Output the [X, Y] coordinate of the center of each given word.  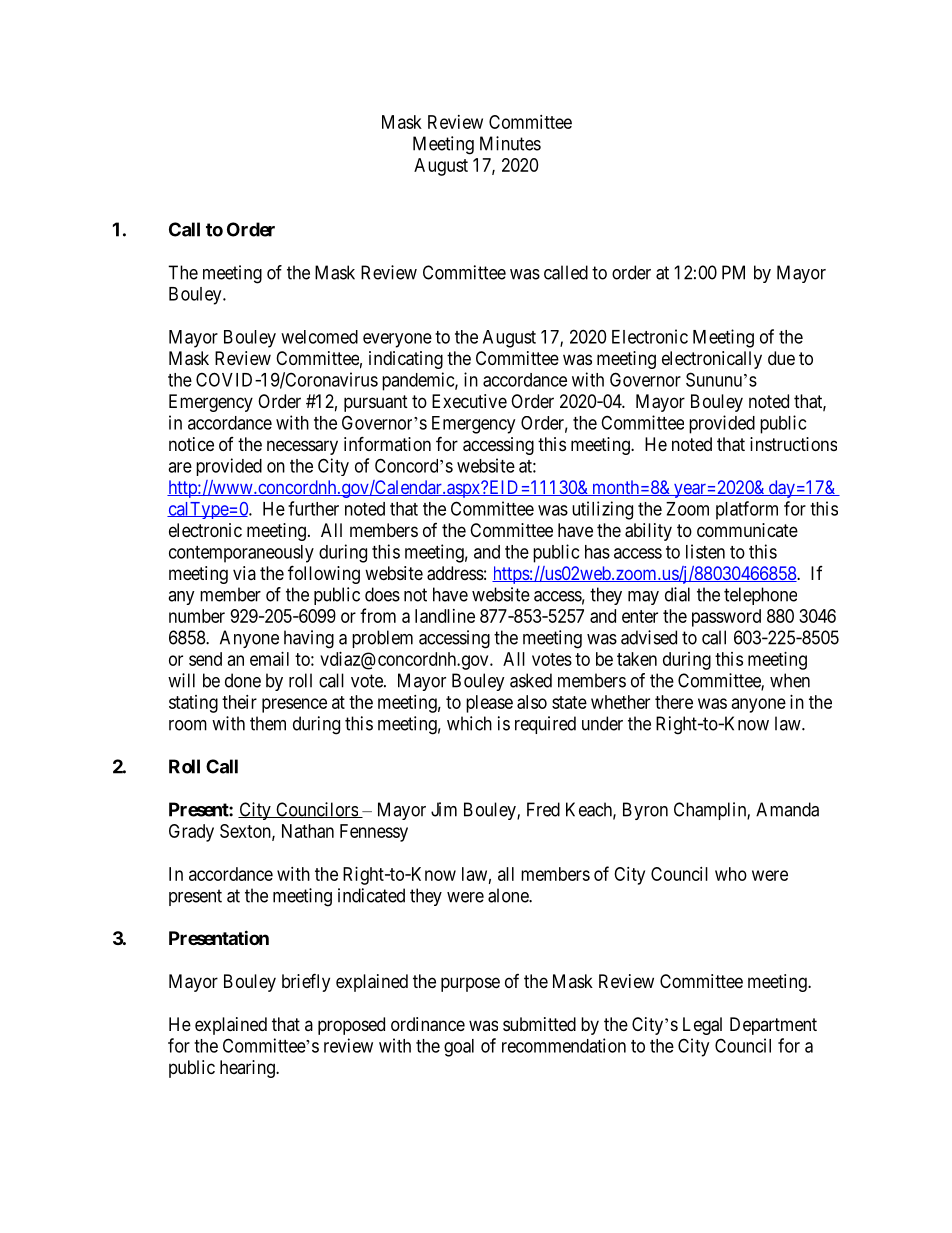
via [244, 573]
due [781, 358]
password [726, 618]
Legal [702, 1026]
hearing [248, 1069]
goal [459, 1048]
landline [445, 616]
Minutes [510, 143]
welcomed [319, 337]
